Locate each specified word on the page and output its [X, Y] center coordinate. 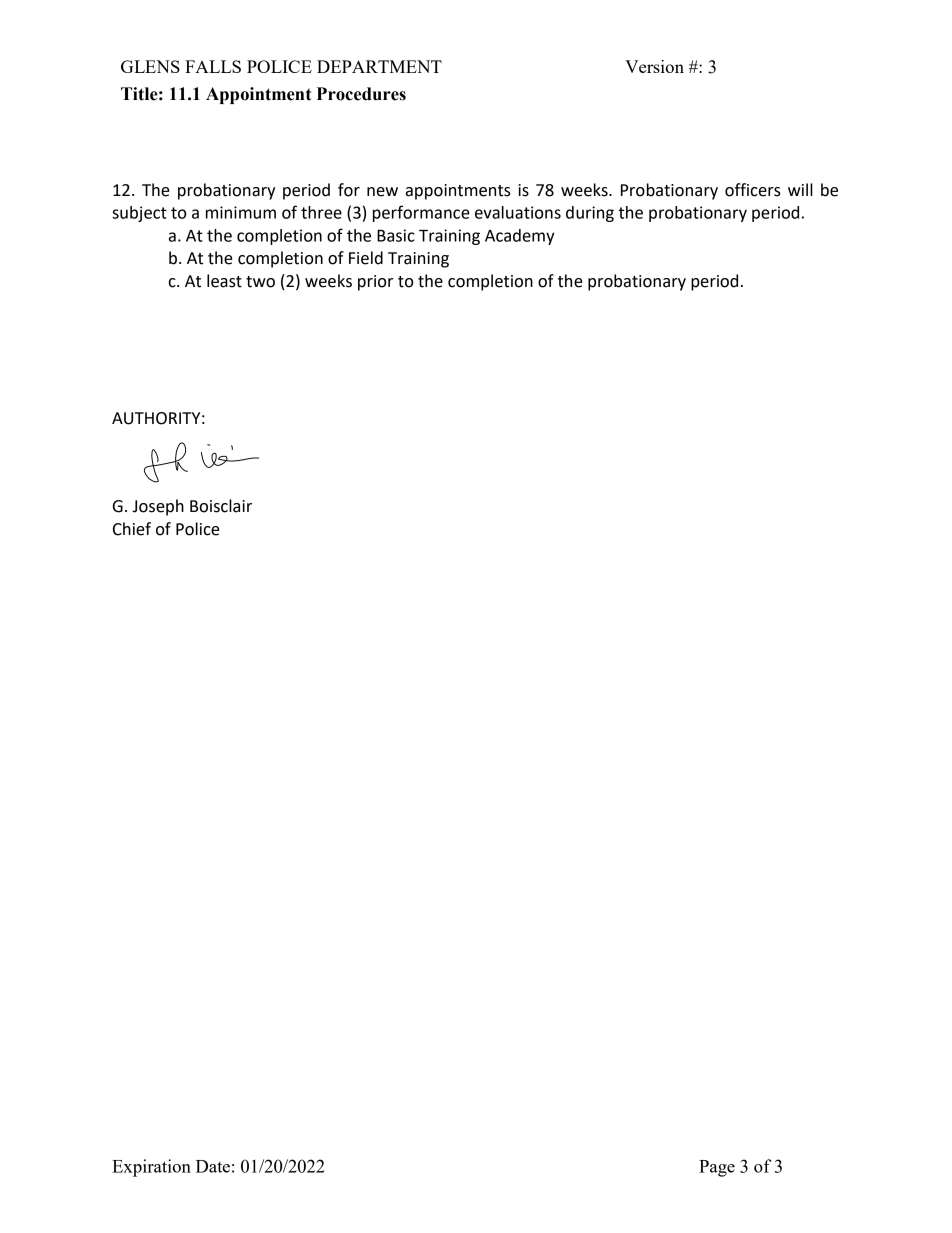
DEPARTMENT [379, 66]
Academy [519, 237]
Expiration [151, 1168]
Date [213, 1166]
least [224, 281]
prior [375, 283]
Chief [132, 529]
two [260, 282]
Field [366, 258]
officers [753, 190]
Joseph [158, 507]
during [590, 214]
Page [717, 1168]
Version [654, 66]
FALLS [213, 66]
